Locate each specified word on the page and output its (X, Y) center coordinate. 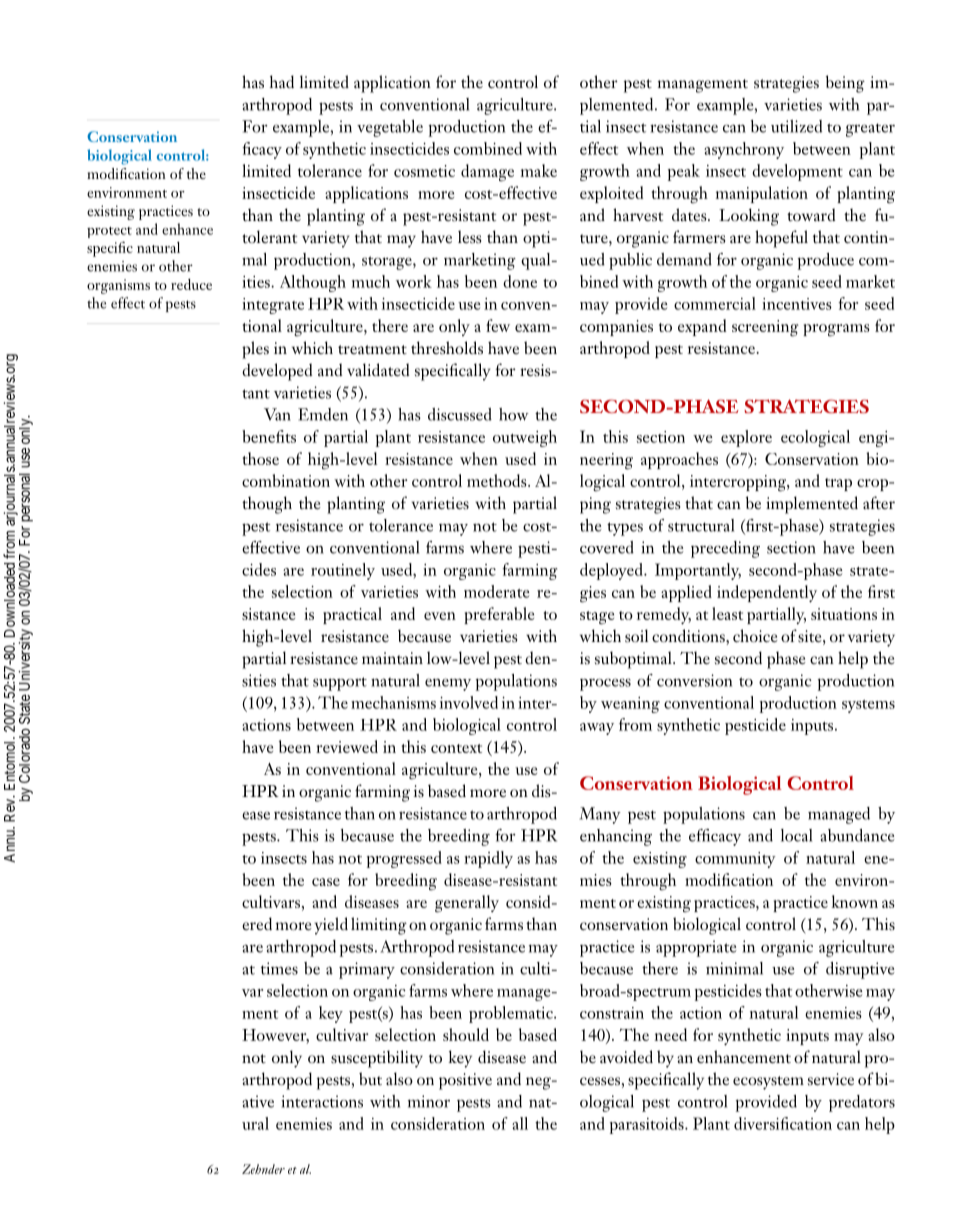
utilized (796, 126)
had (282, 81)
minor (429, 1101)
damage (487, 173)
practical (352, 615)
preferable (499, 615)
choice (755, 635)
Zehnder (263, 1169)
